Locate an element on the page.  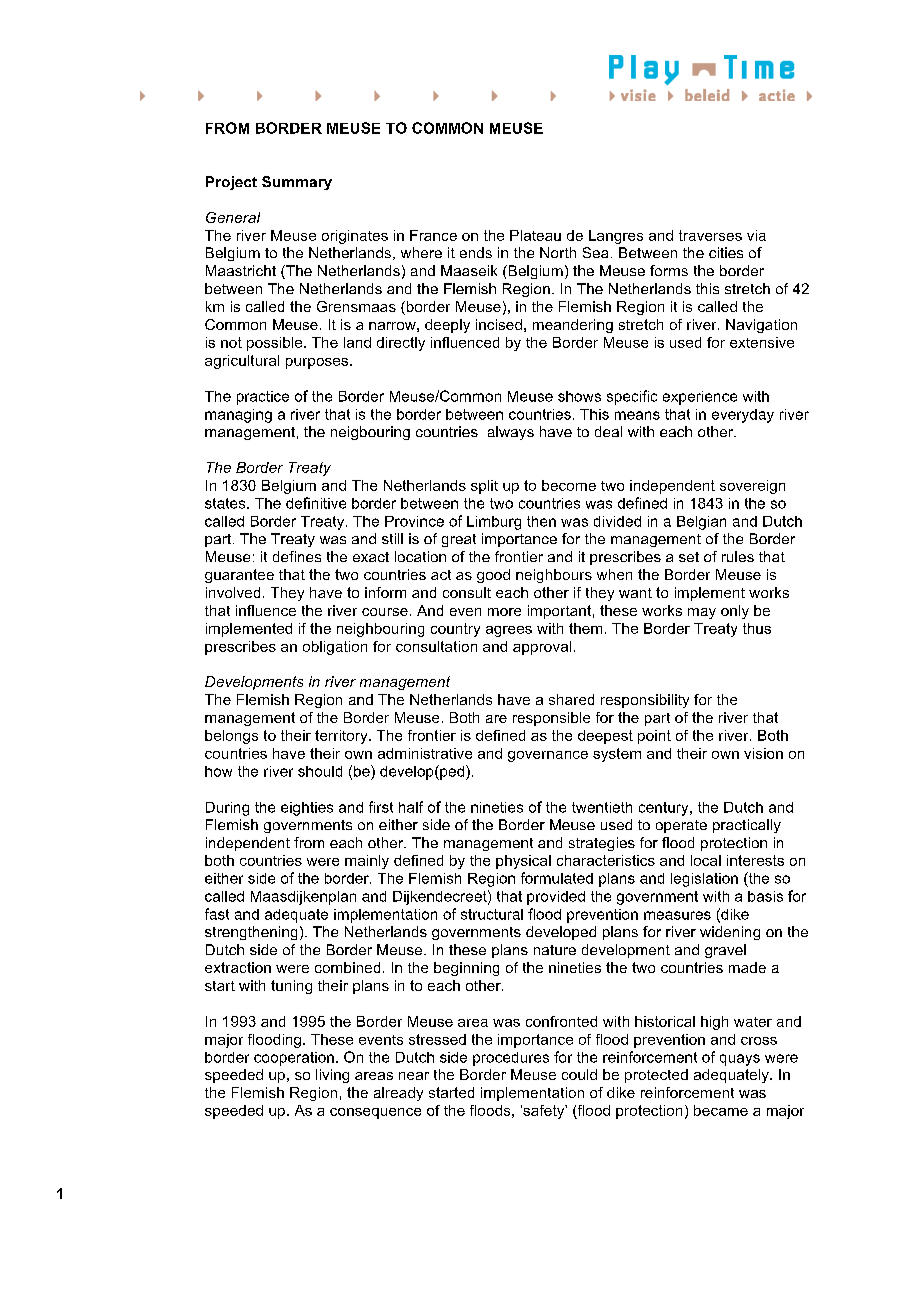
definitive is located at coordinates (316, 503).
